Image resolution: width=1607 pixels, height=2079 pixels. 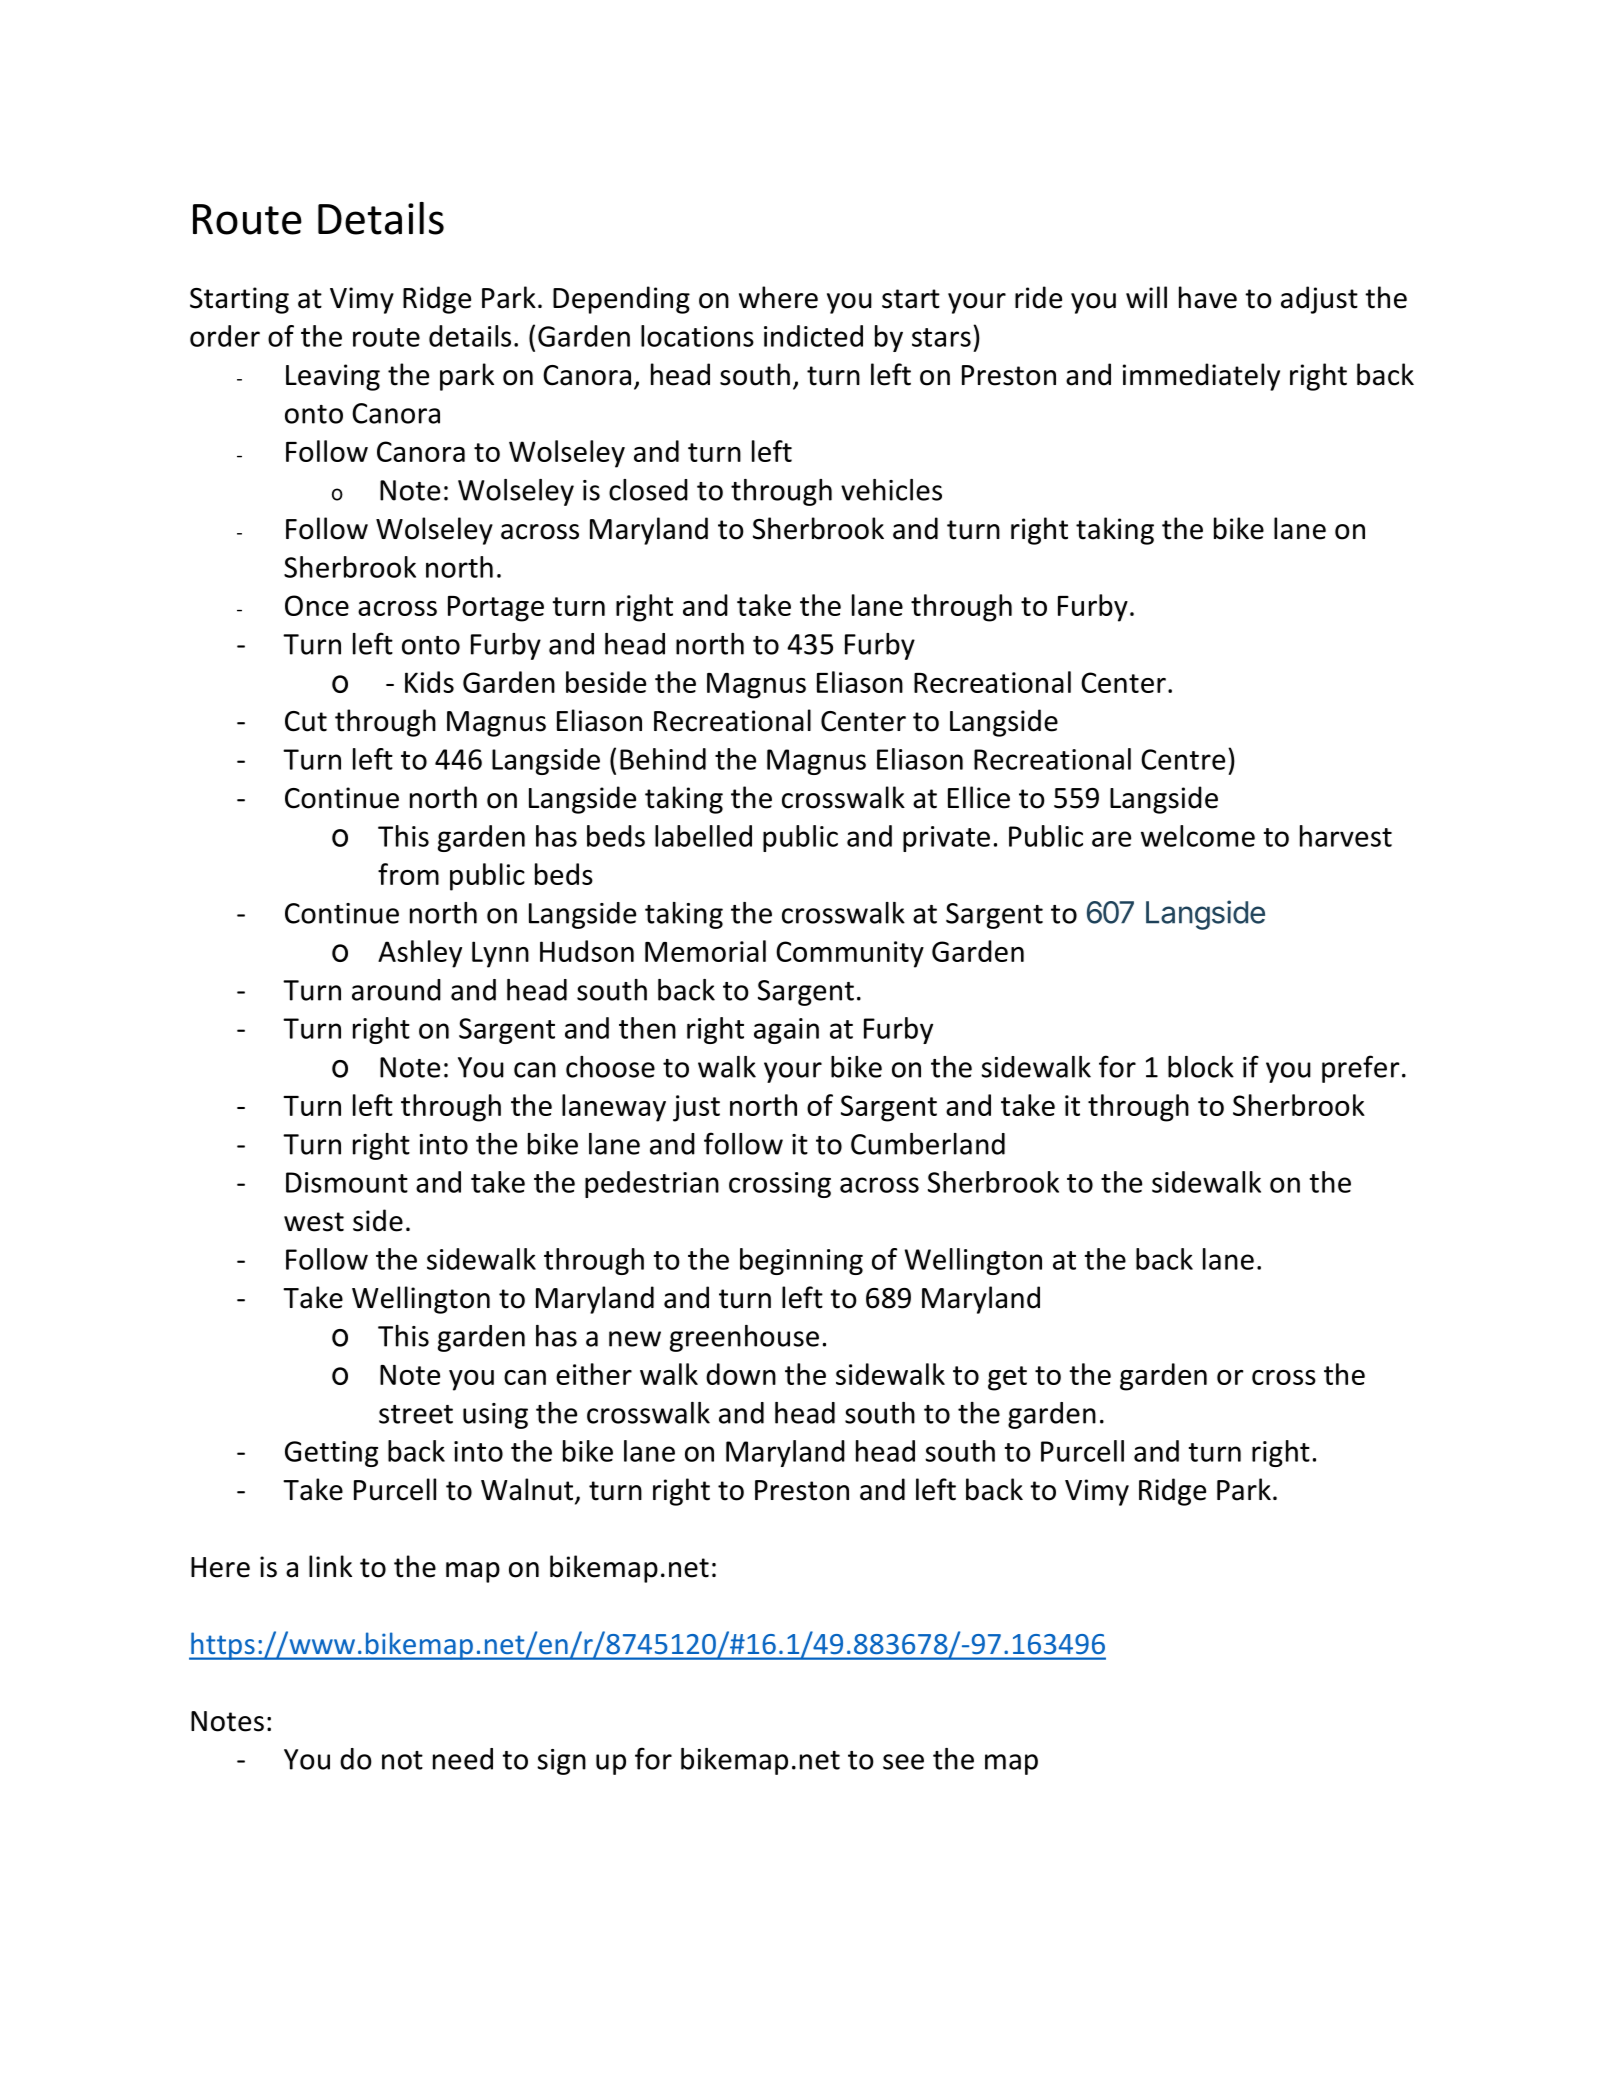 I want to click on again, so click(x=786, y=1031).
